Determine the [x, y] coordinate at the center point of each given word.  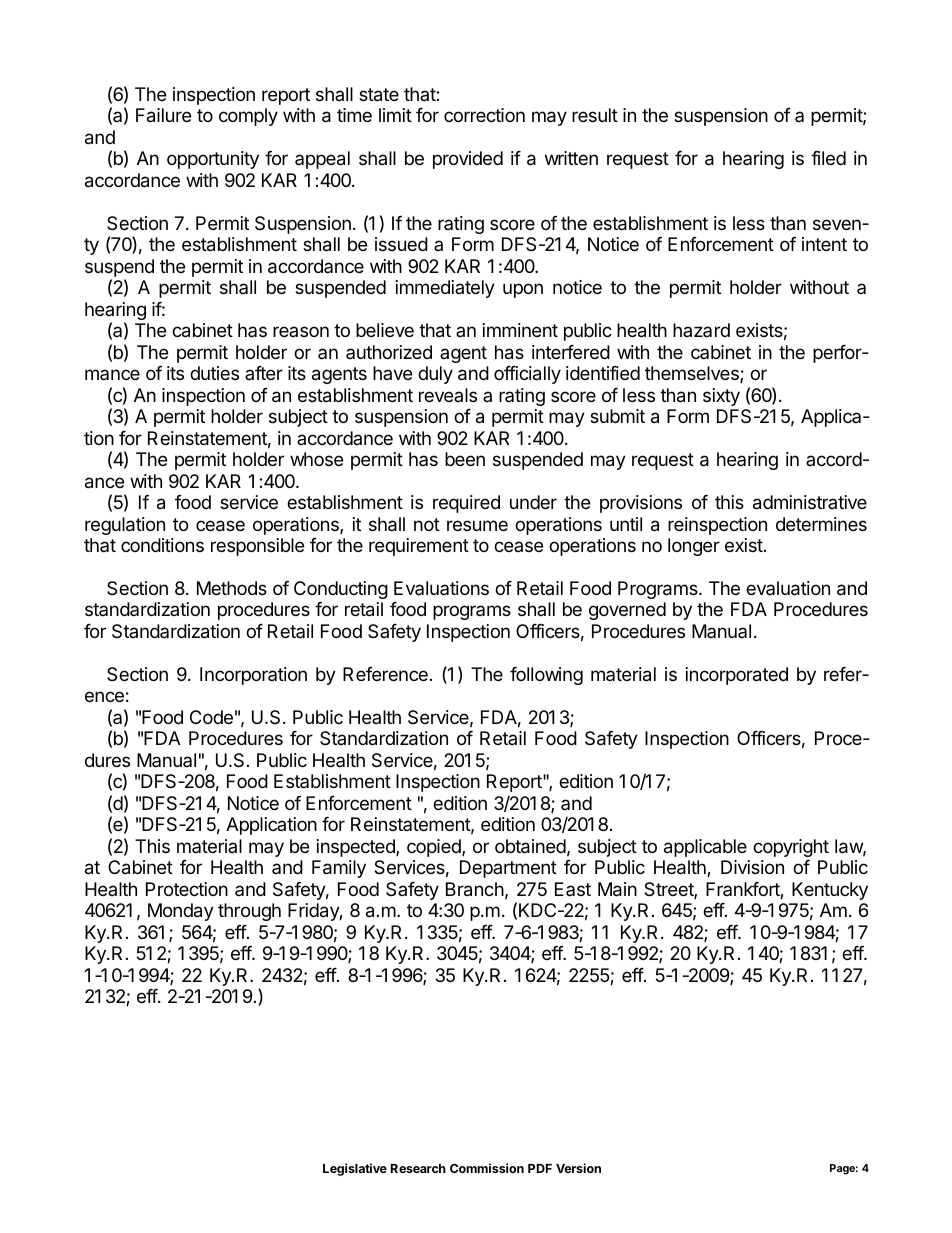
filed [828, 158]
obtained [530, 846]
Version [578, 1168]
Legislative [355, 1169]
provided [468, 160]
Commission [487, 1168]
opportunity [213, 160]
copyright [791, 848]
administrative [810, 502]
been [465, 459]
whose [316, 459]
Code [211, 717]
